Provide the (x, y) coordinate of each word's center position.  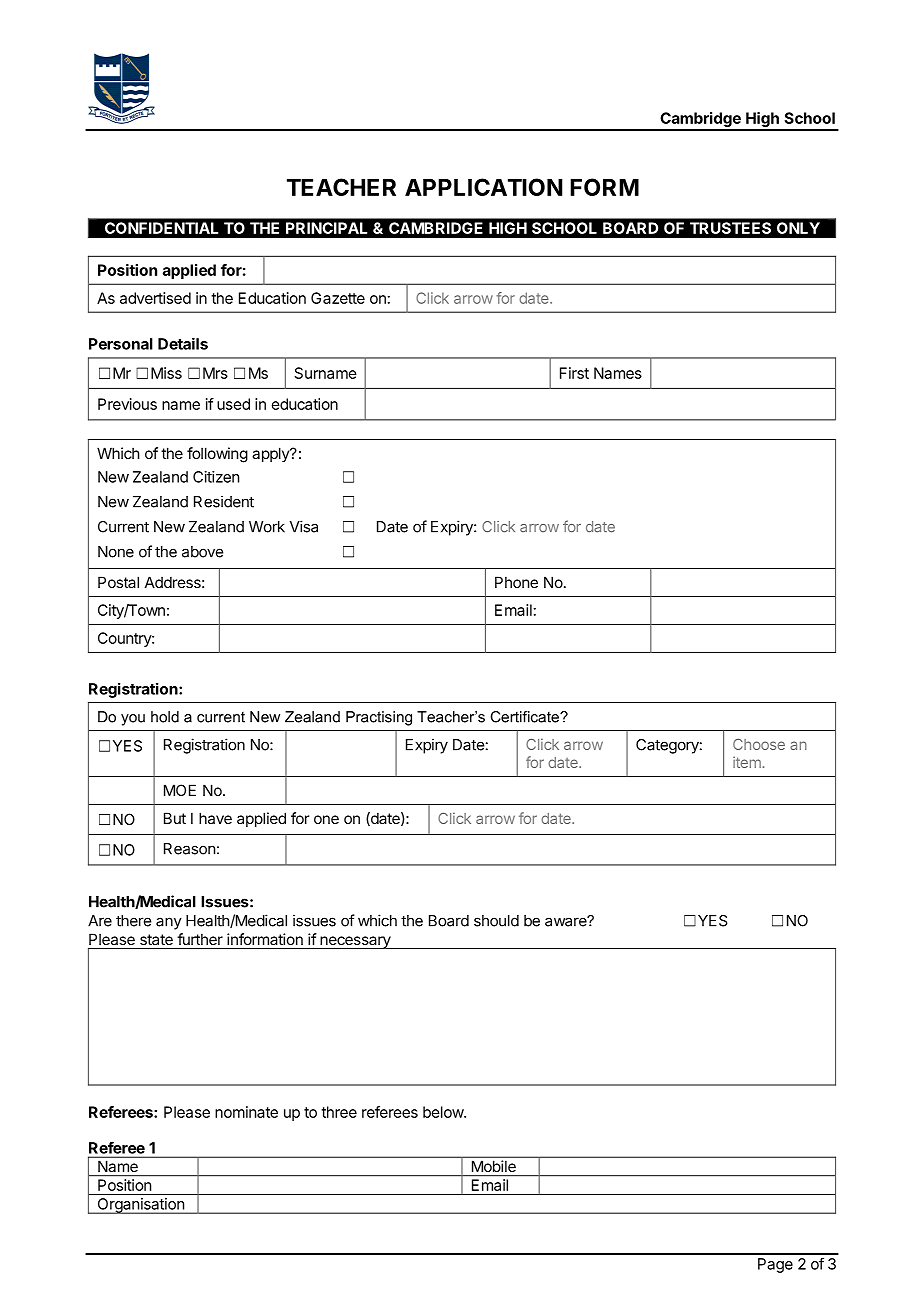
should (496, 921)
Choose (759, 744)
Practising (379, 718)
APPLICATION (484, 187)
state (156, 939)
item (747, 762)
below (444, 1112)
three (339, 1112)
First (574, 373)
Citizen (216, 477)
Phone (516, 582)
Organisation (140, 1206)
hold (165, 717)
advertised (155, 298)
